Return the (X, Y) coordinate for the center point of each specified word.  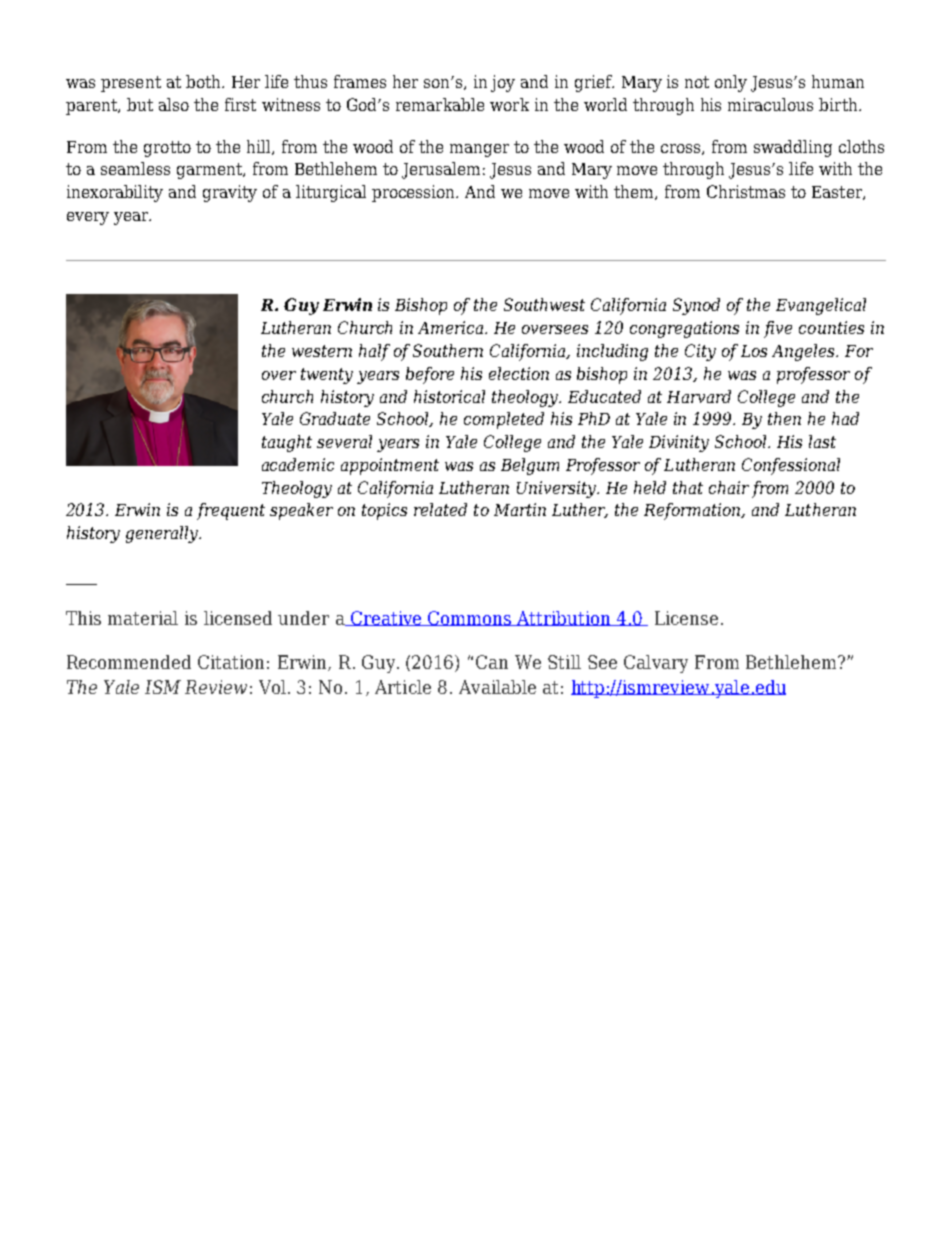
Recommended (129, 662)
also (174, 104)
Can (492, 662)
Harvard (699, 396)
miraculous (770, 104)
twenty (327, 376)
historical (449, 396)
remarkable (440, 104)
